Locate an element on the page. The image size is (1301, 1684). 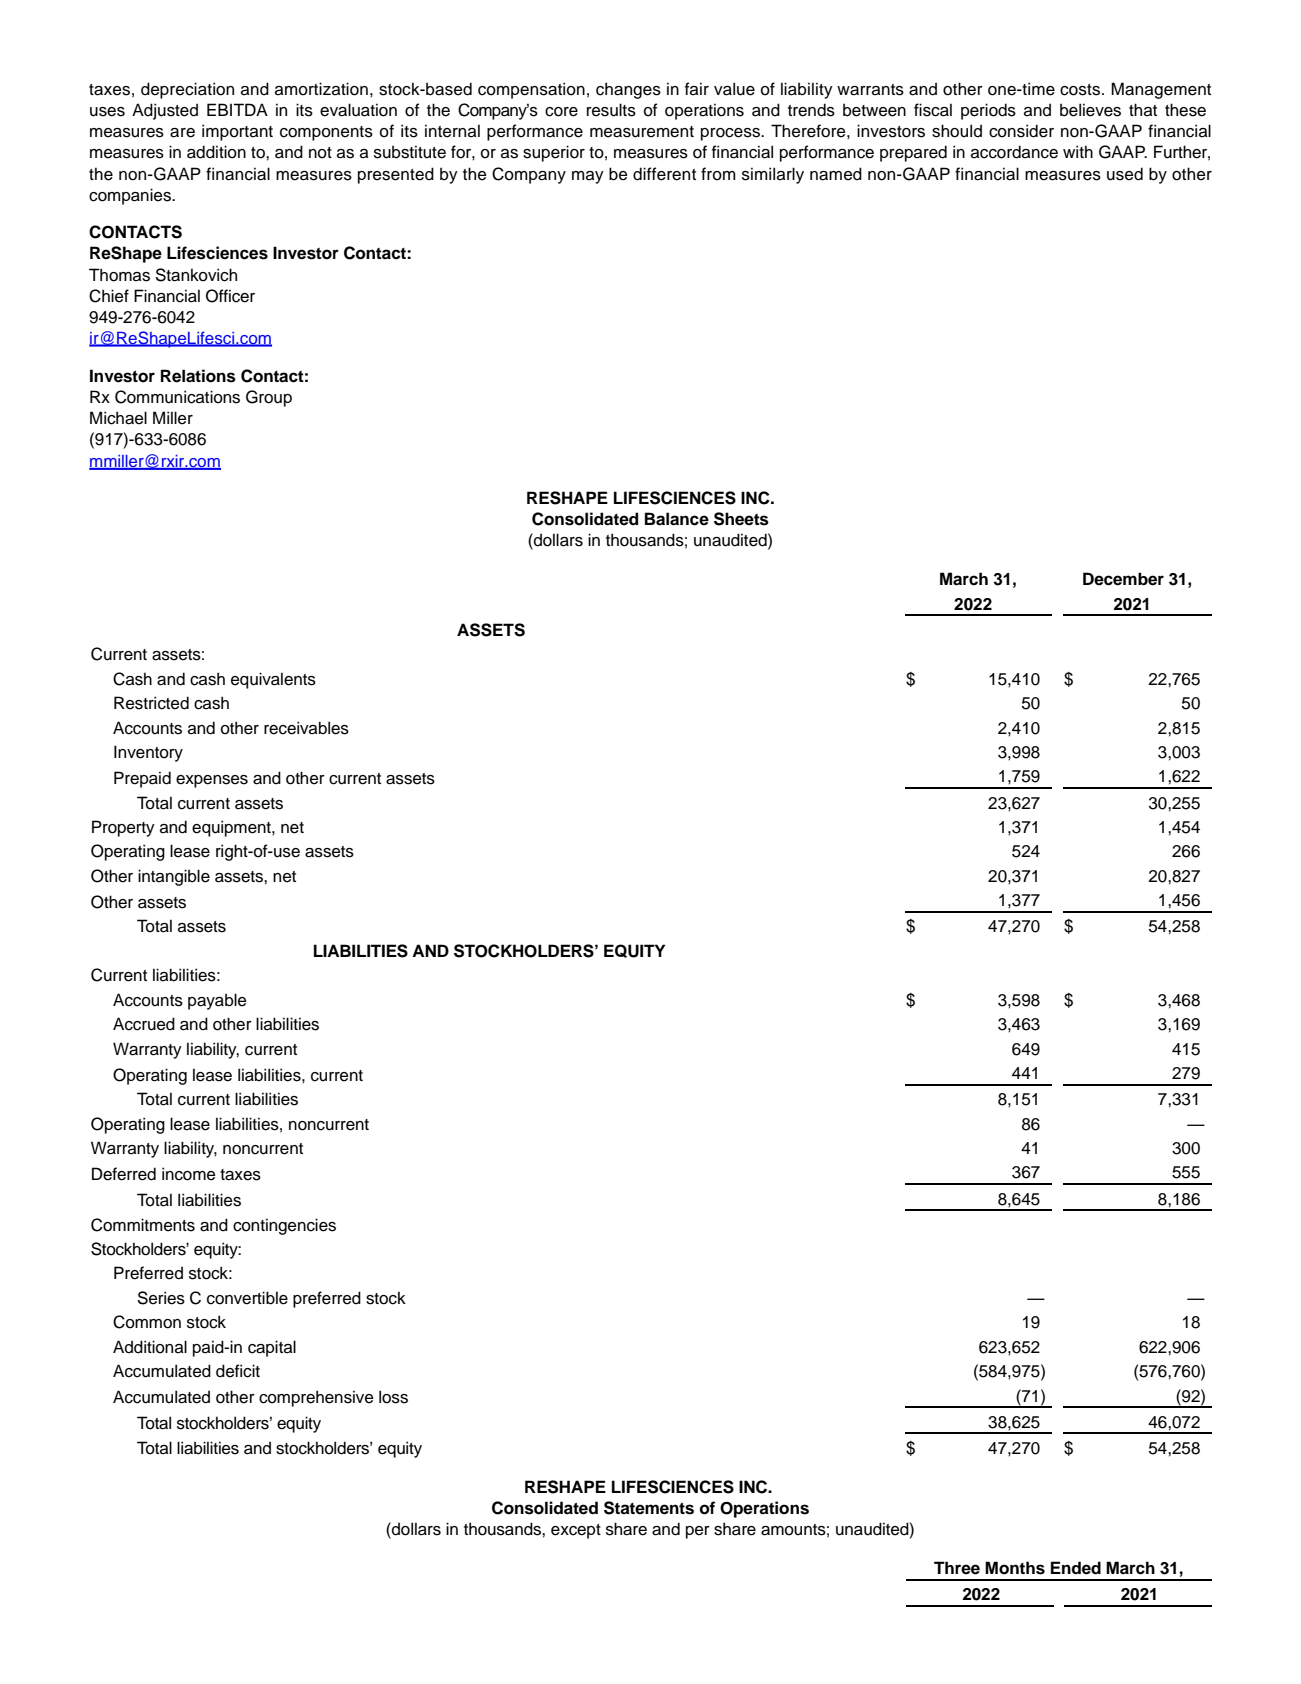
December is located at coordinates (1123, 579).
